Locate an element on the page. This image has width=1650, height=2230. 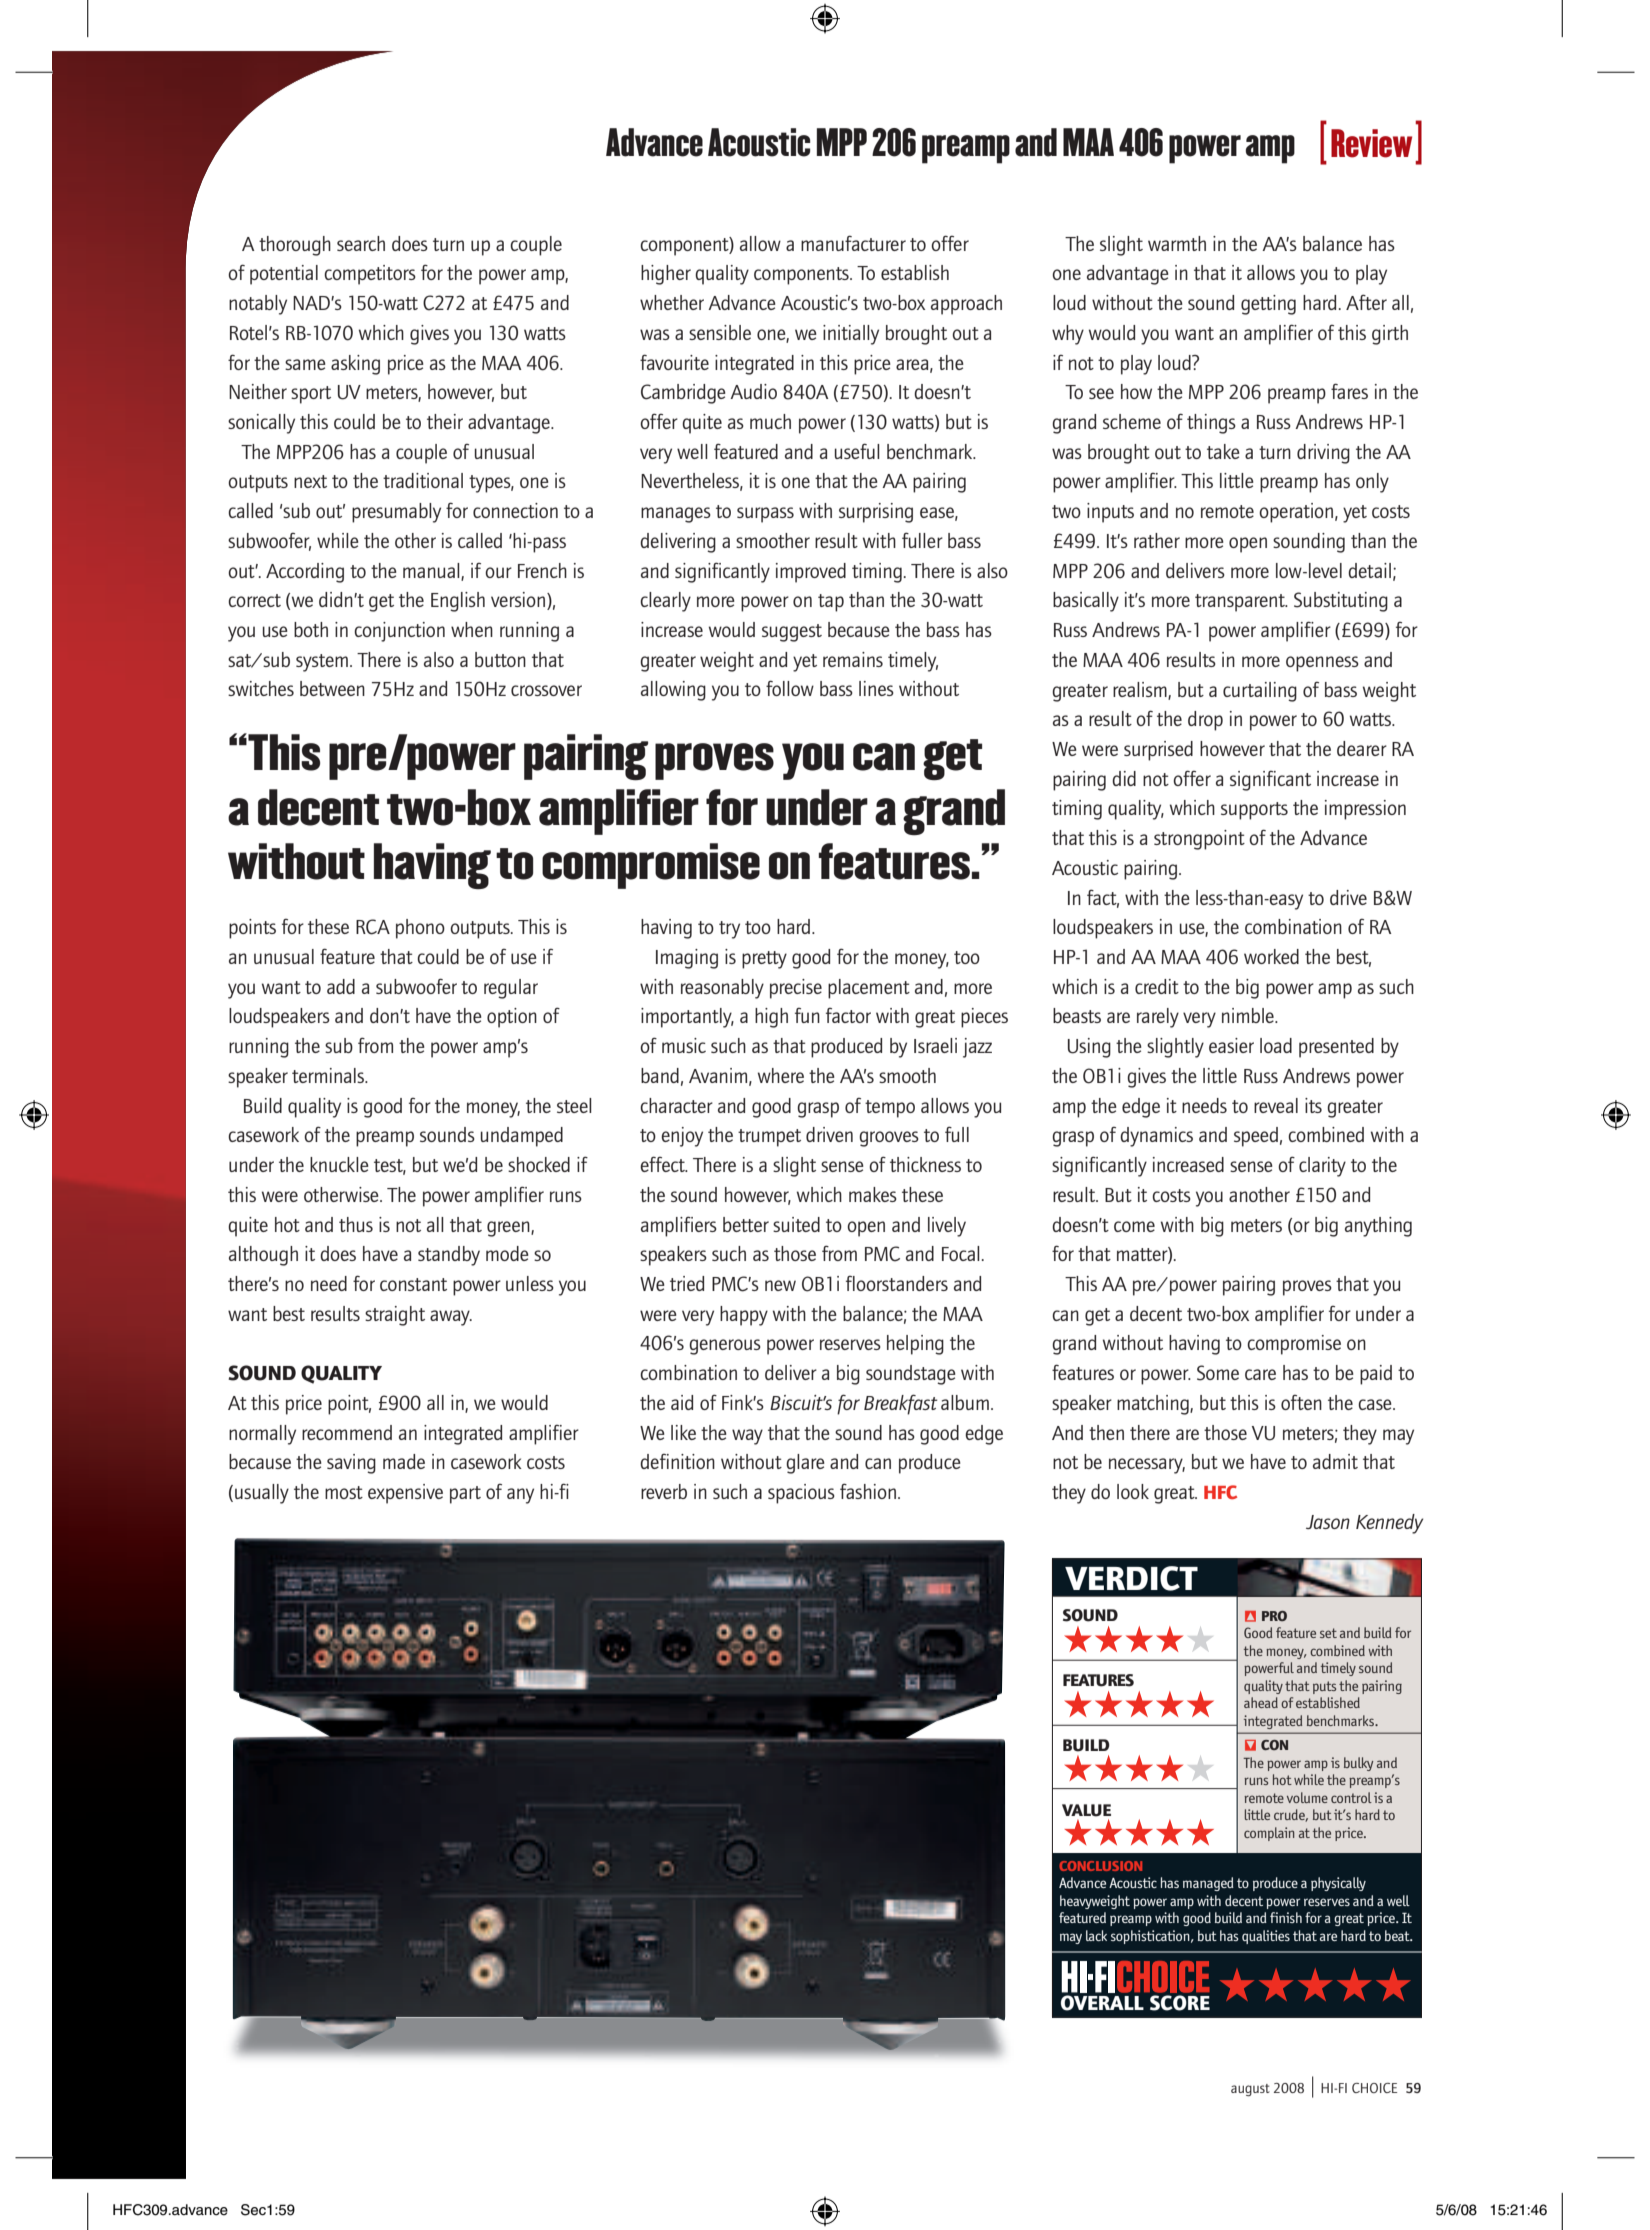
part is located at coordinates (465, 1495).
